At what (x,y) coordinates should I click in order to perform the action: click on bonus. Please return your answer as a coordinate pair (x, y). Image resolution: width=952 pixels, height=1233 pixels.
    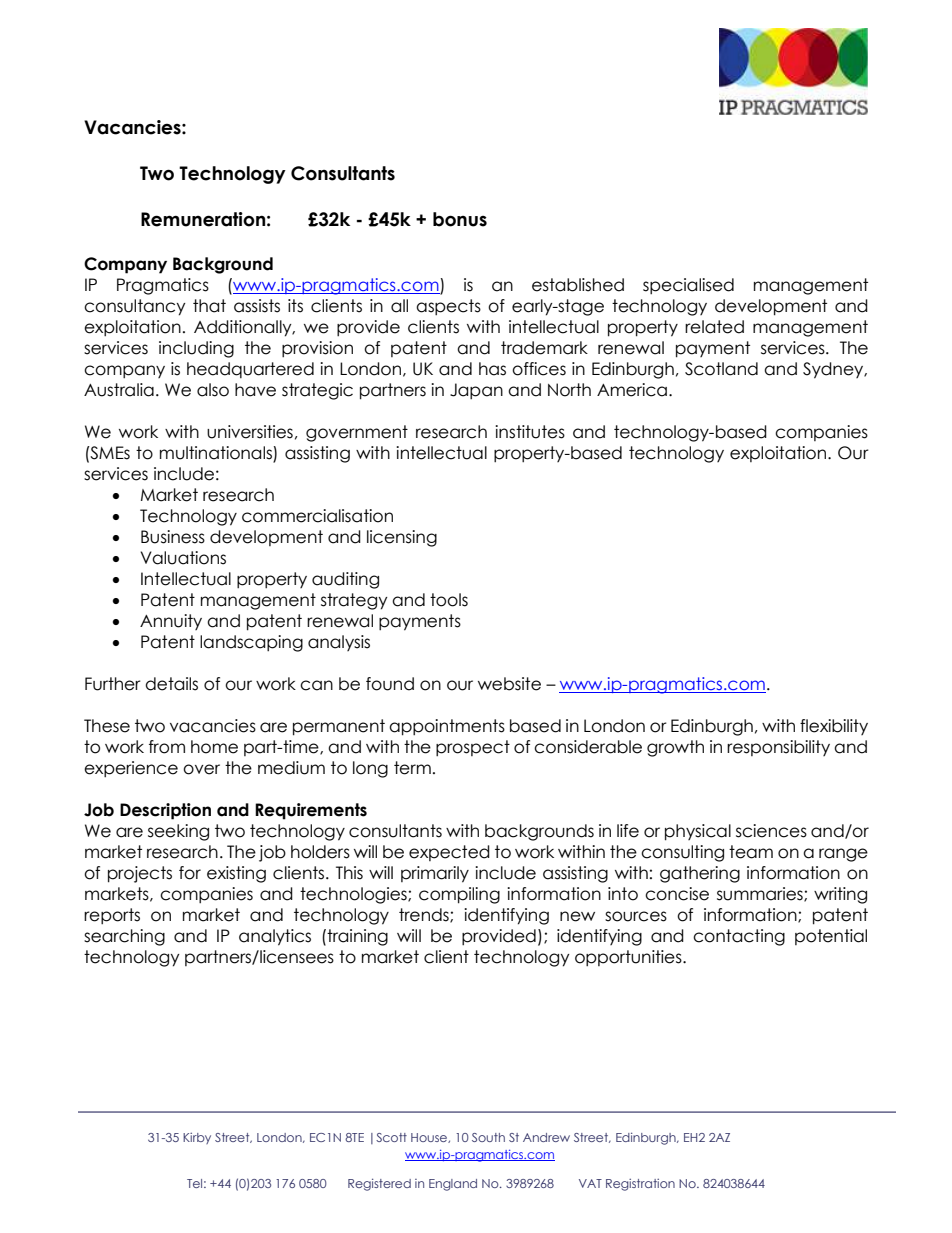
    Looking at the image, I should click on (460, 219).
